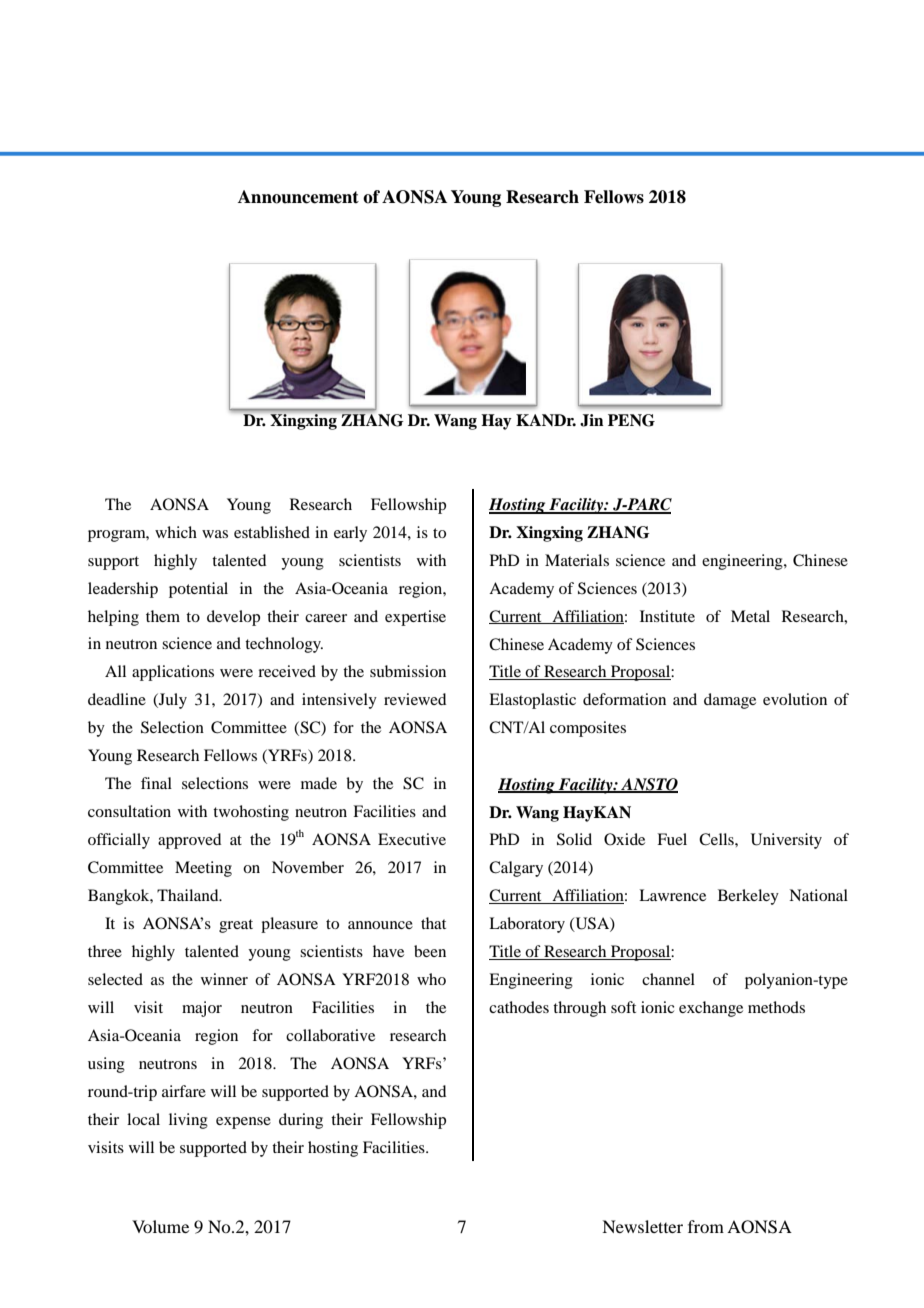  I want to click on them, so click(163, 616).
